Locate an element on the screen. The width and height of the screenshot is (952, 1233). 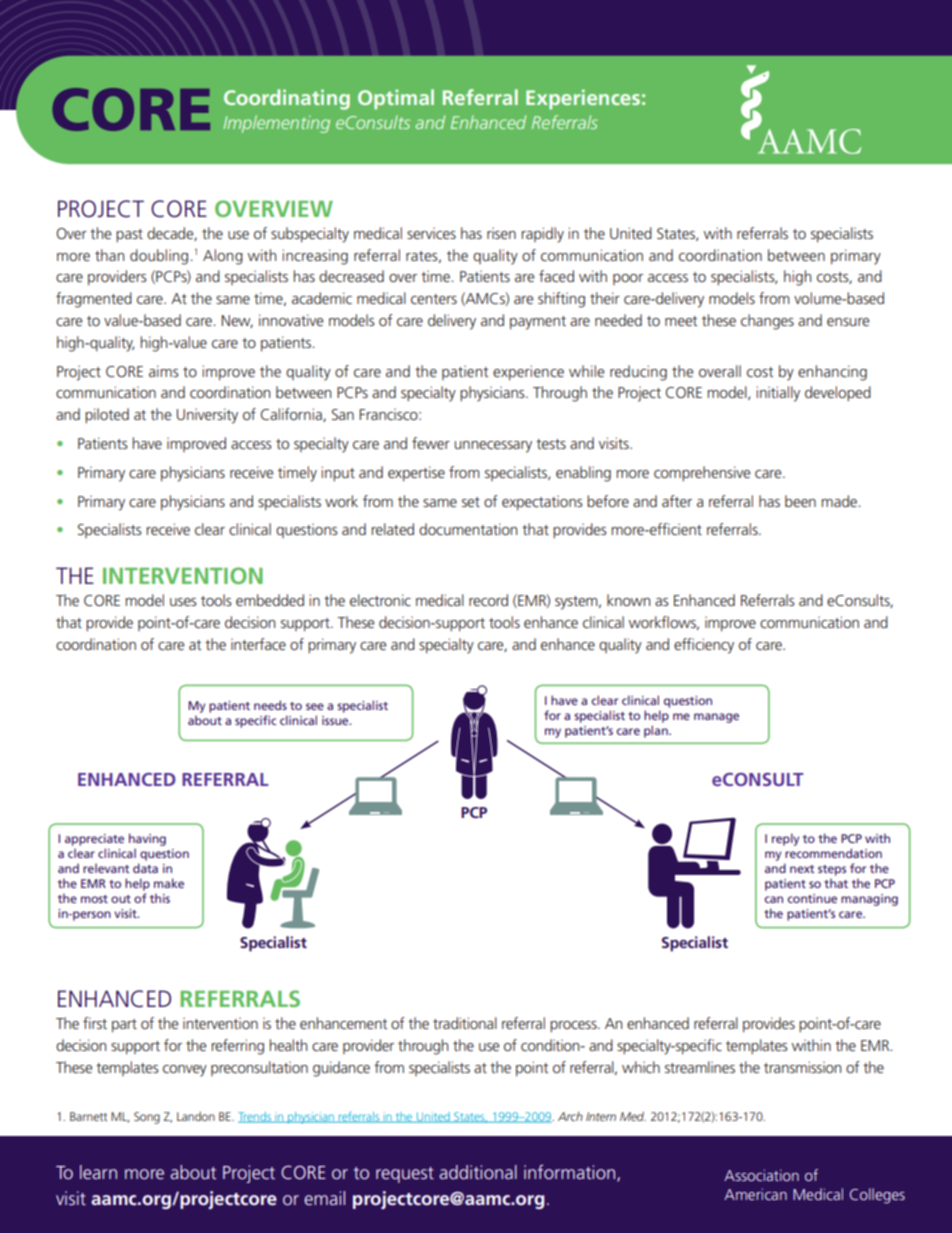
efficiency is located at coordinates (704, 646).
